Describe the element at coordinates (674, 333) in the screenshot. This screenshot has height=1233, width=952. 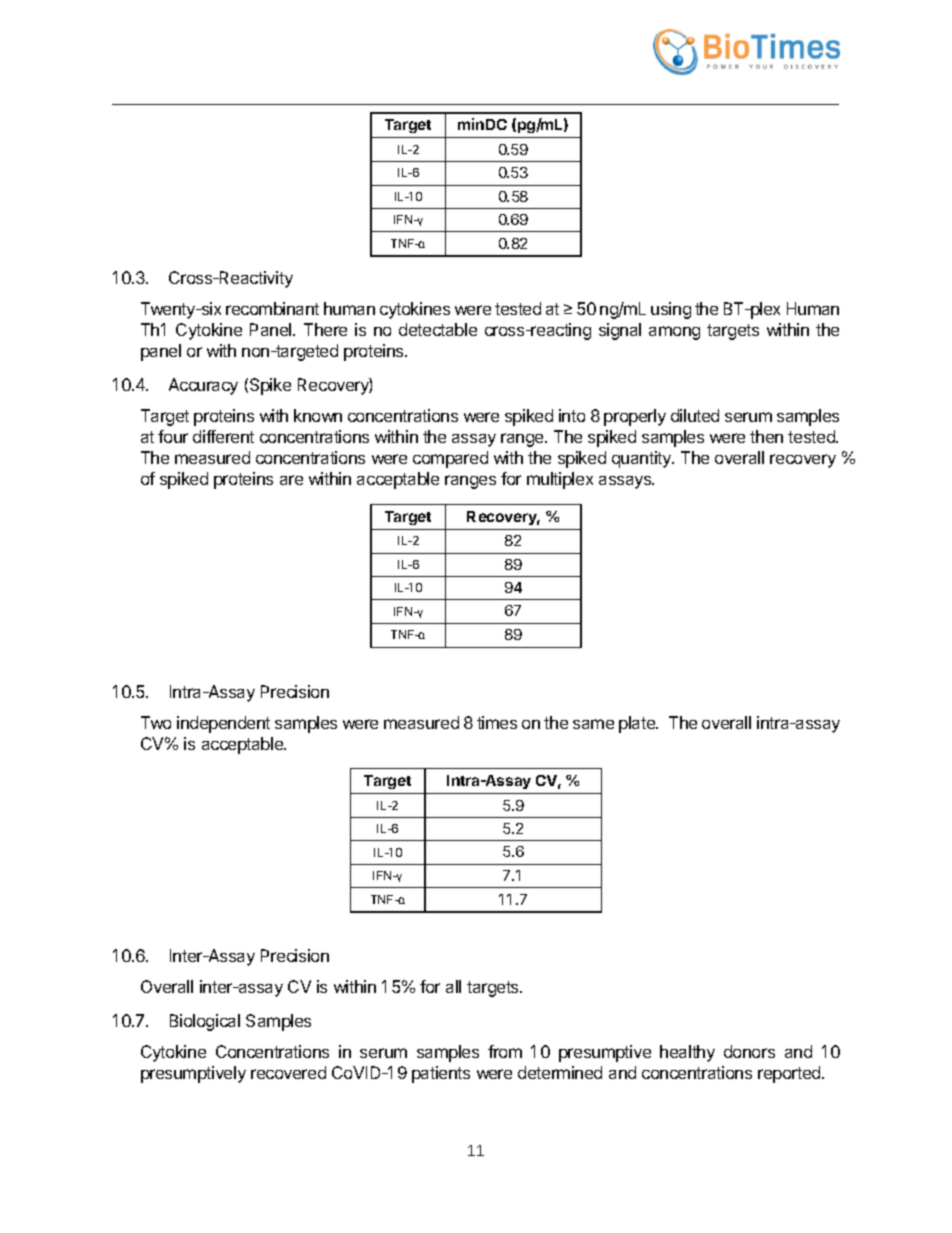
I see `among` at that location.
